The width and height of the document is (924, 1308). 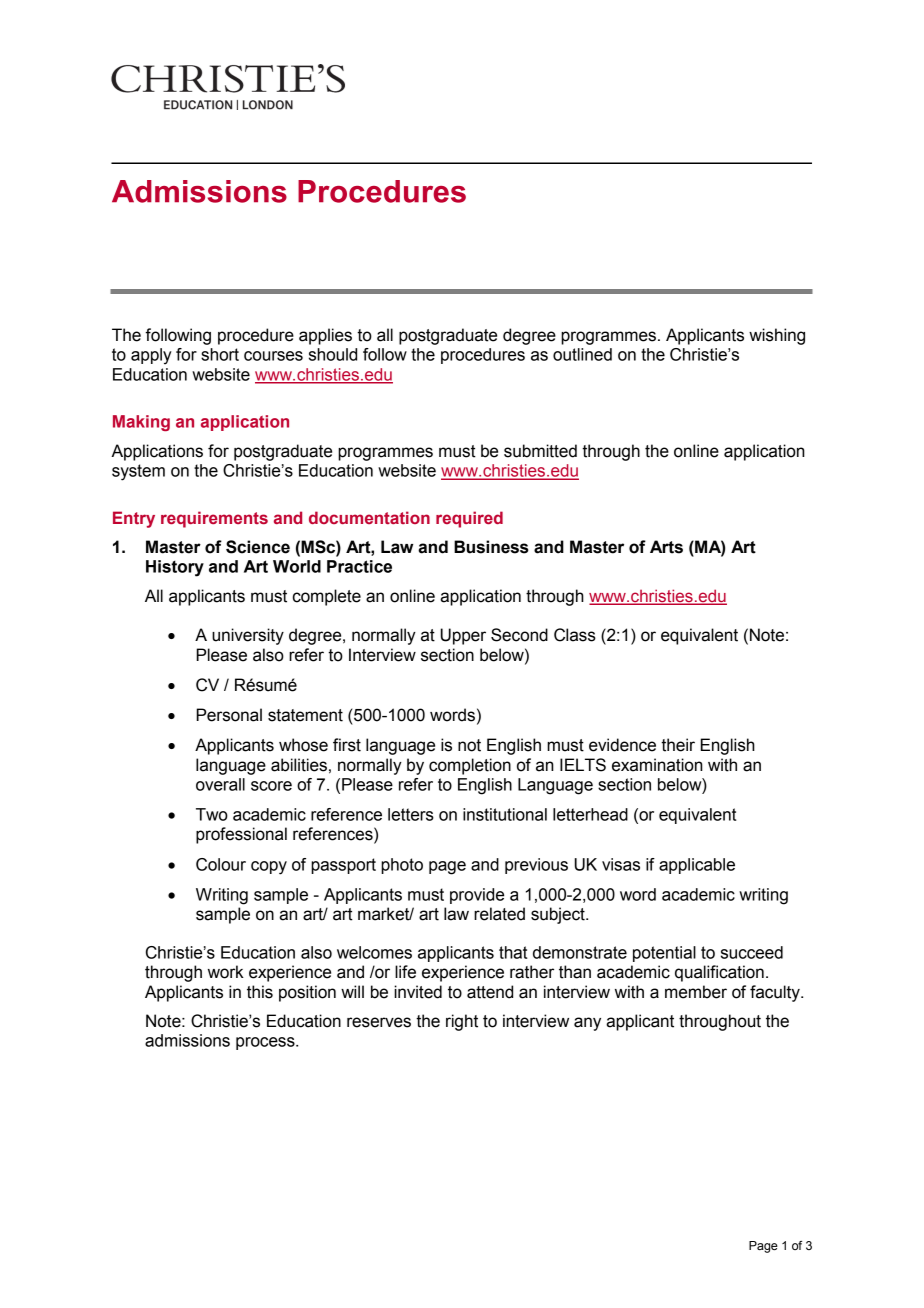 What do you see at coordinates (266, 1043) in the document?
I see `process` at bounding box center [266, 1043].
